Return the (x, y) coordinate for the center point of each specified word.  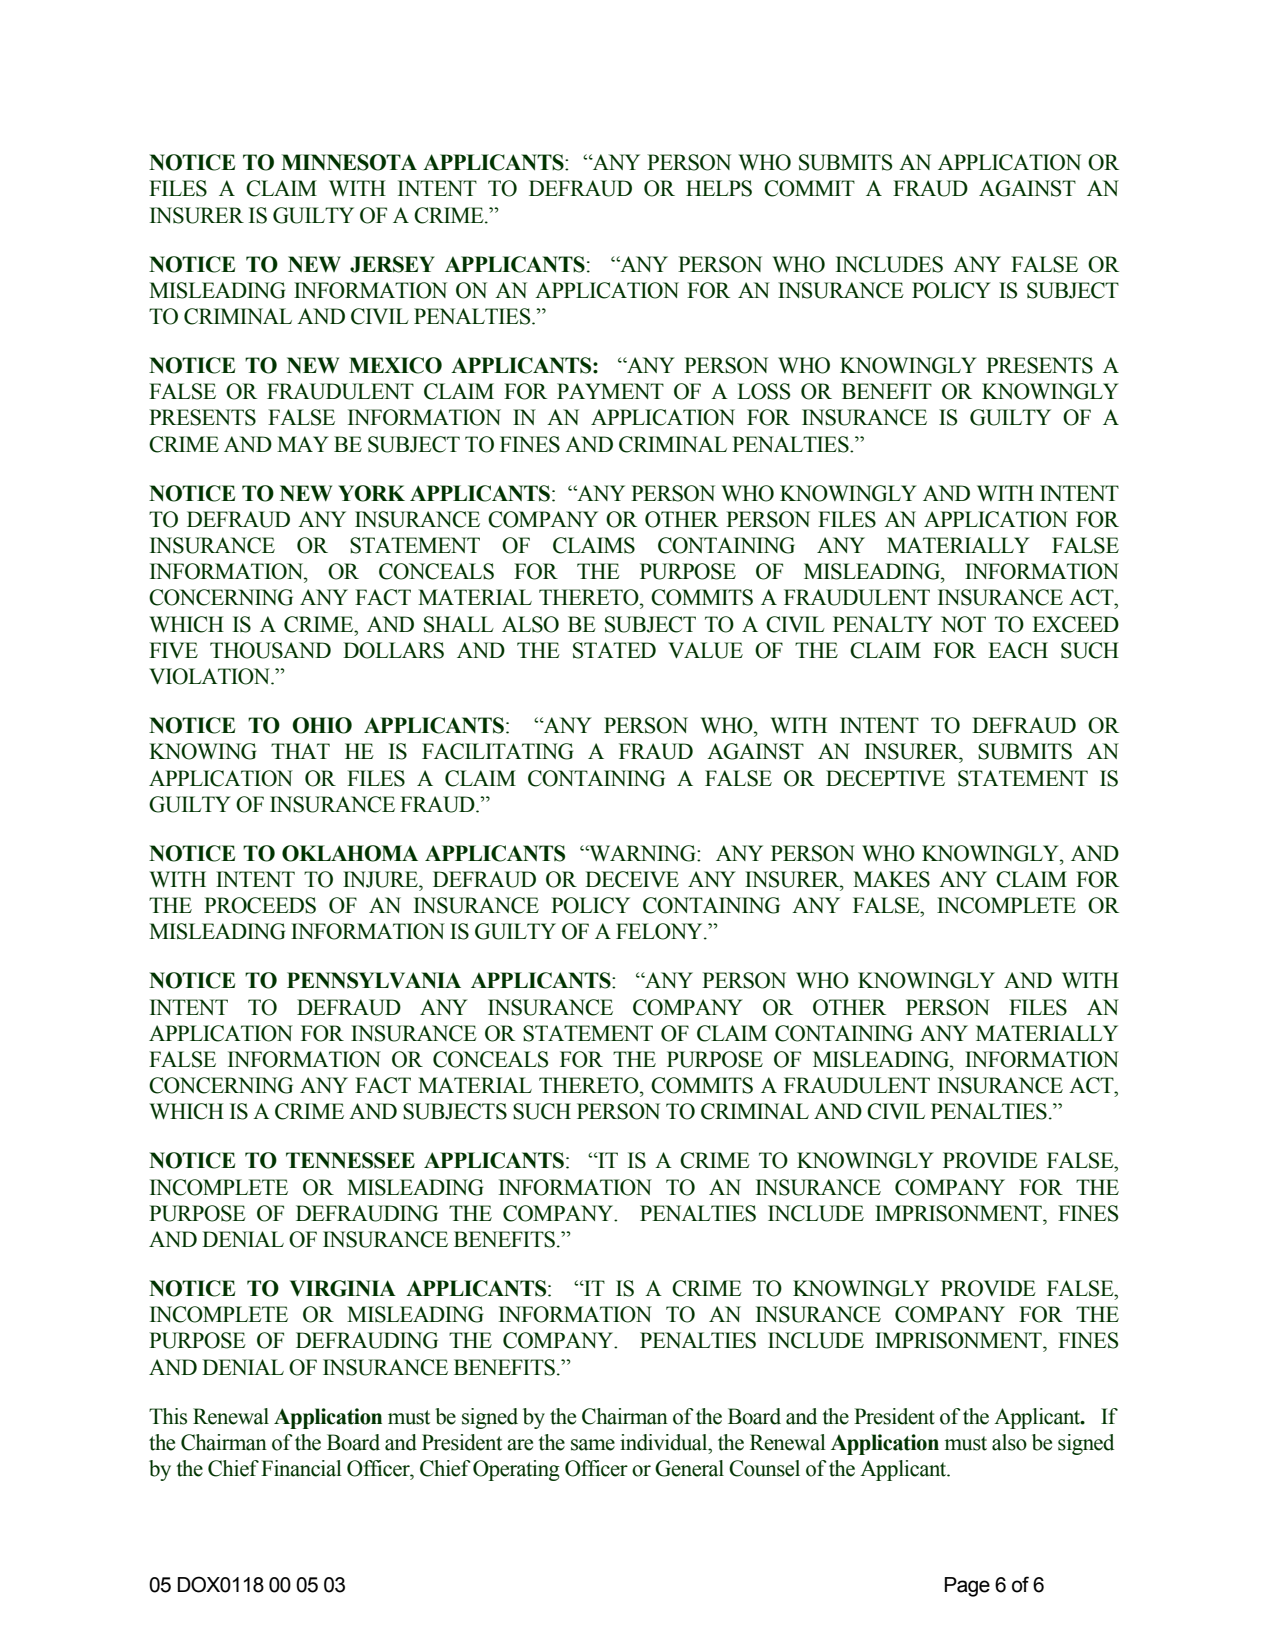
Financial (301, 1468)
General (689, 1468)
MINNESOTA (349, 162)
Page (967, 1587)
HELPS (719, 188)
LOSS (763, 391)
